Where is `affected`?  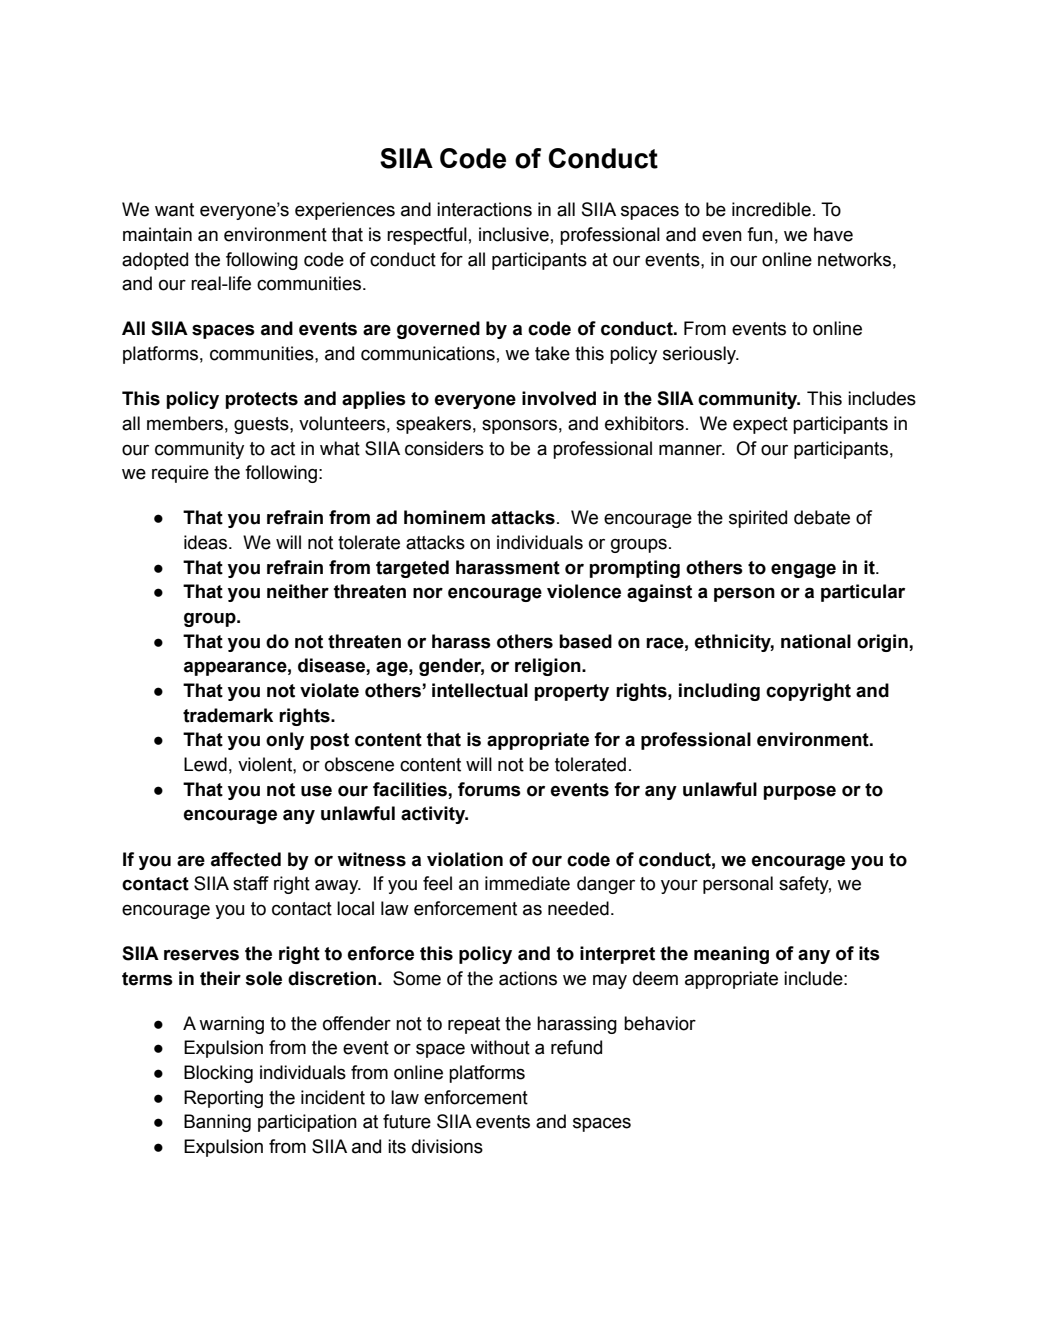 affected is located at coordinates (246, 859).
